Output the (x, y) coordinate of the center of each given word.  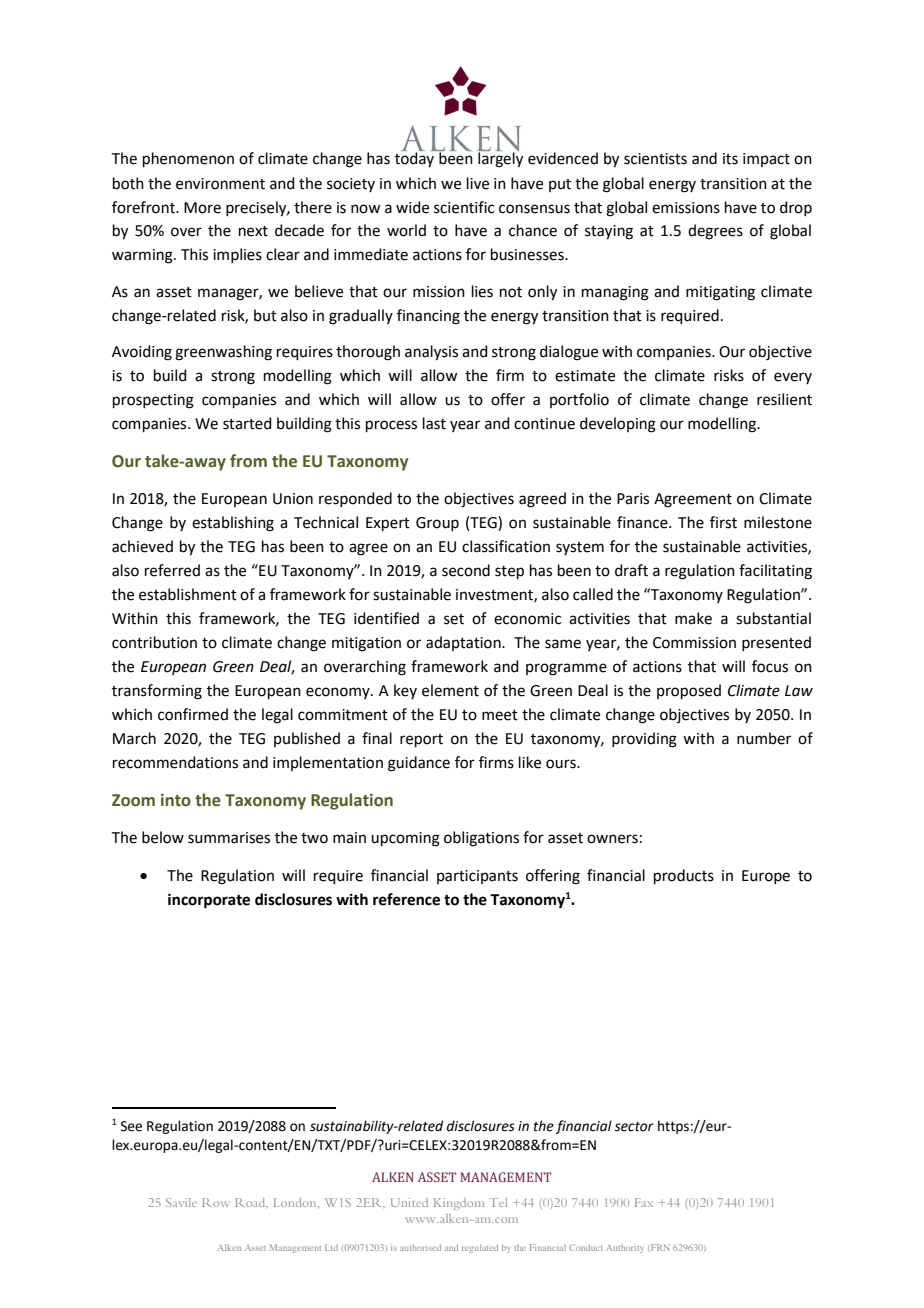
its (730, 159)
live (478, 183)
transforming (157, 692)
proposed (689, 691)
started (247, 423)
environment (220, 184)
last (434, 423)
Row (216, 1202)
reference (406, 899)
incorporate (209, 901)
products (684, 876)
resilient (784, 399)
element (450, 690)
